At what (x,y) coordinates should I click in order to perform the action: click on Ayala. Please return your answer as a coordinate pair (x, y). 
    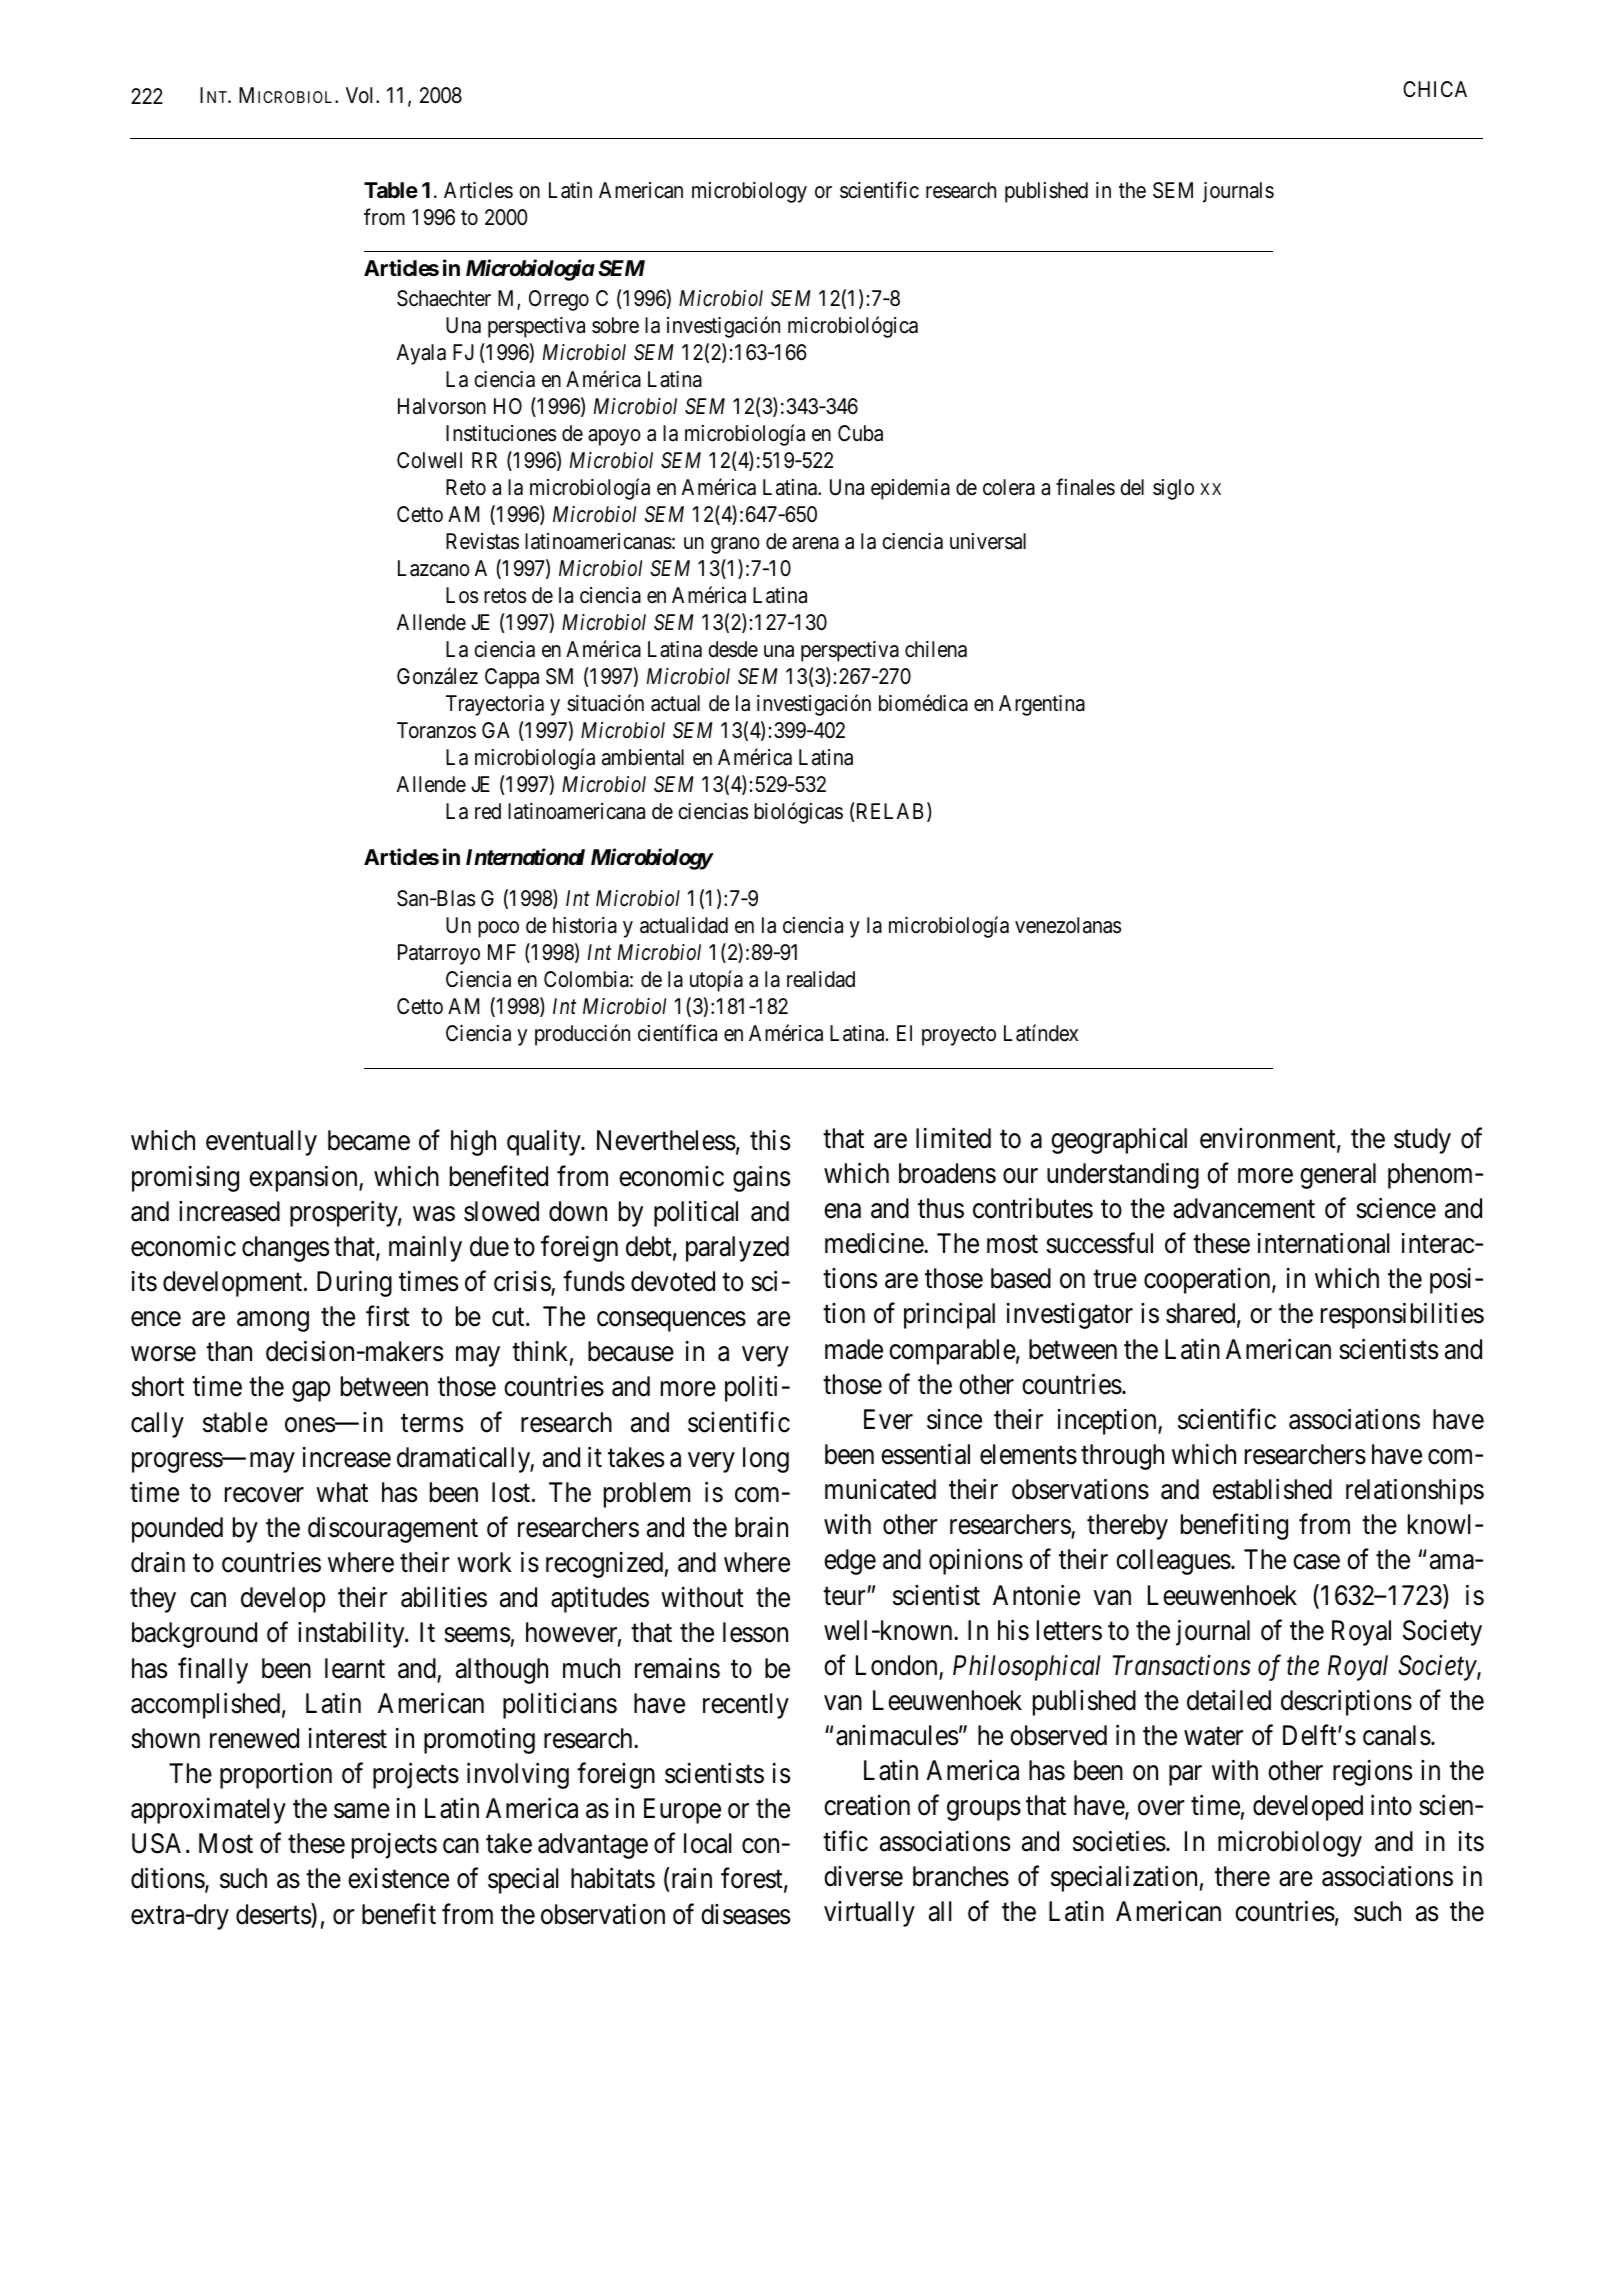
    Looking at the image, I should click on (421, 354).
